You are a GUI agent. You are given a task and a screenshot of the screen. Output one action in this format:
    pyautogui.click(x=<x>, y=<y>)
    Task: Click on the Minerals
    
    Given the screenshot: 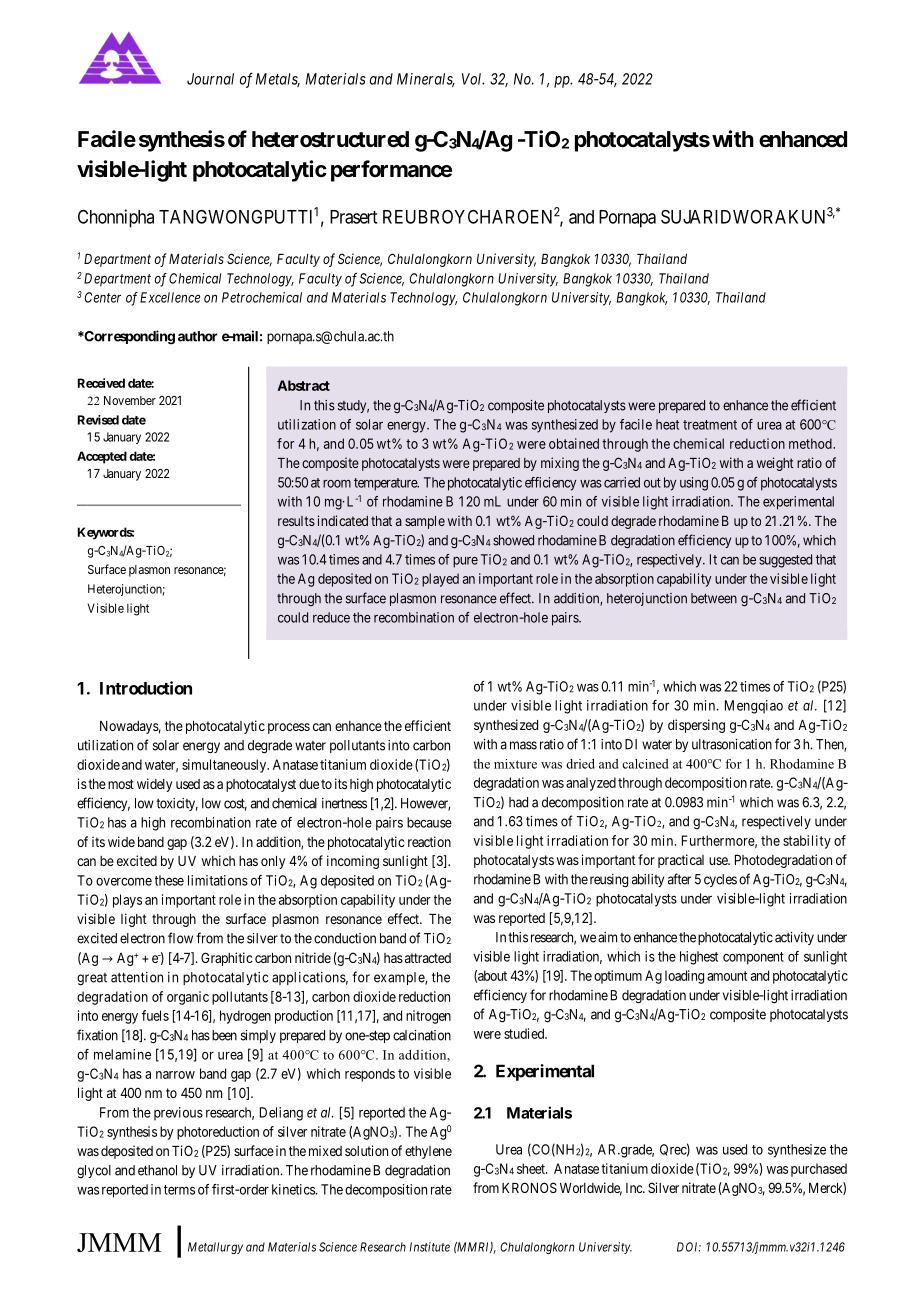 What is the action you would take?
    pyautogui.click(x=426, y=80)
